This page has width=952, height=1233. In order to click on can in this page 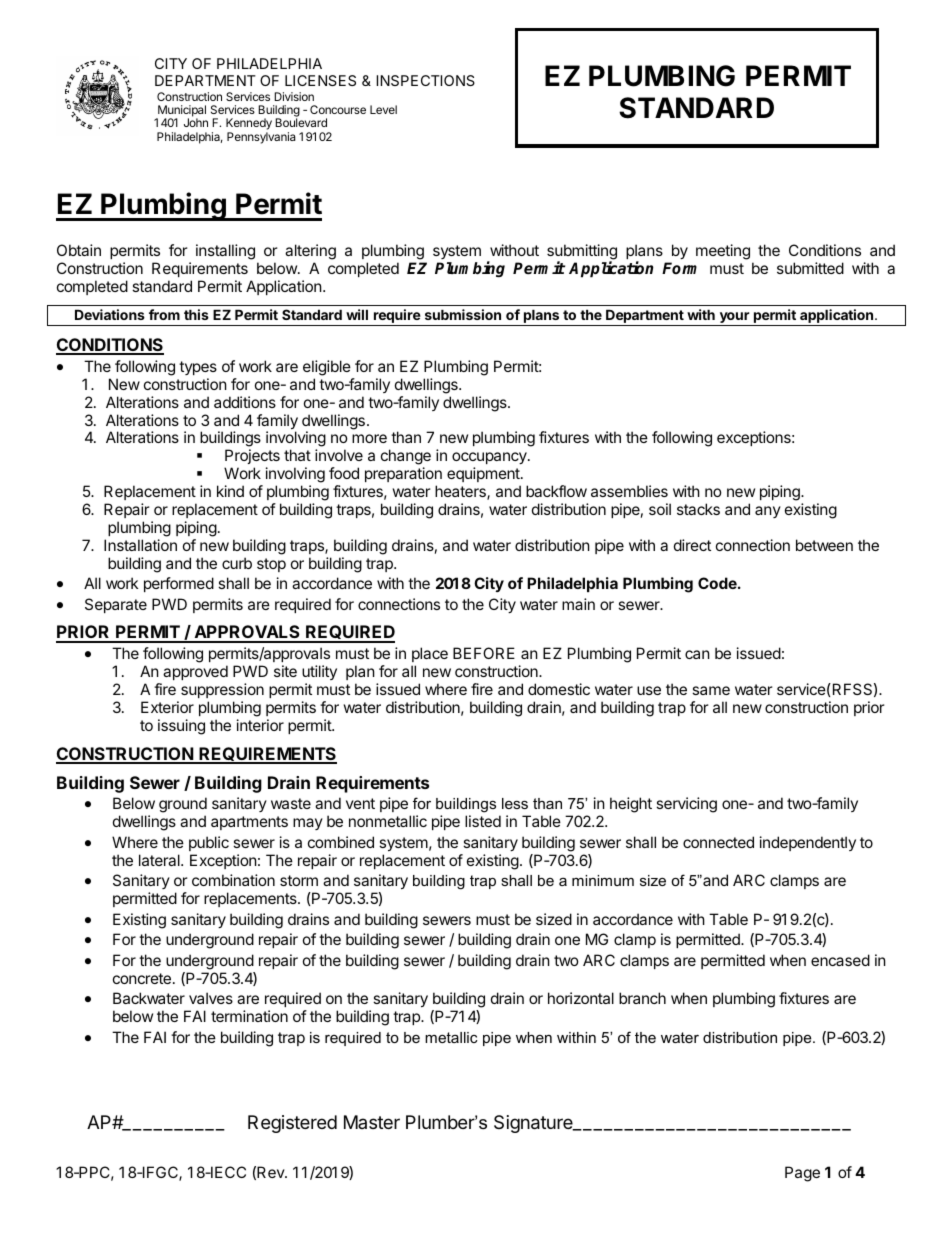, I will do `click(697, 654)`.
